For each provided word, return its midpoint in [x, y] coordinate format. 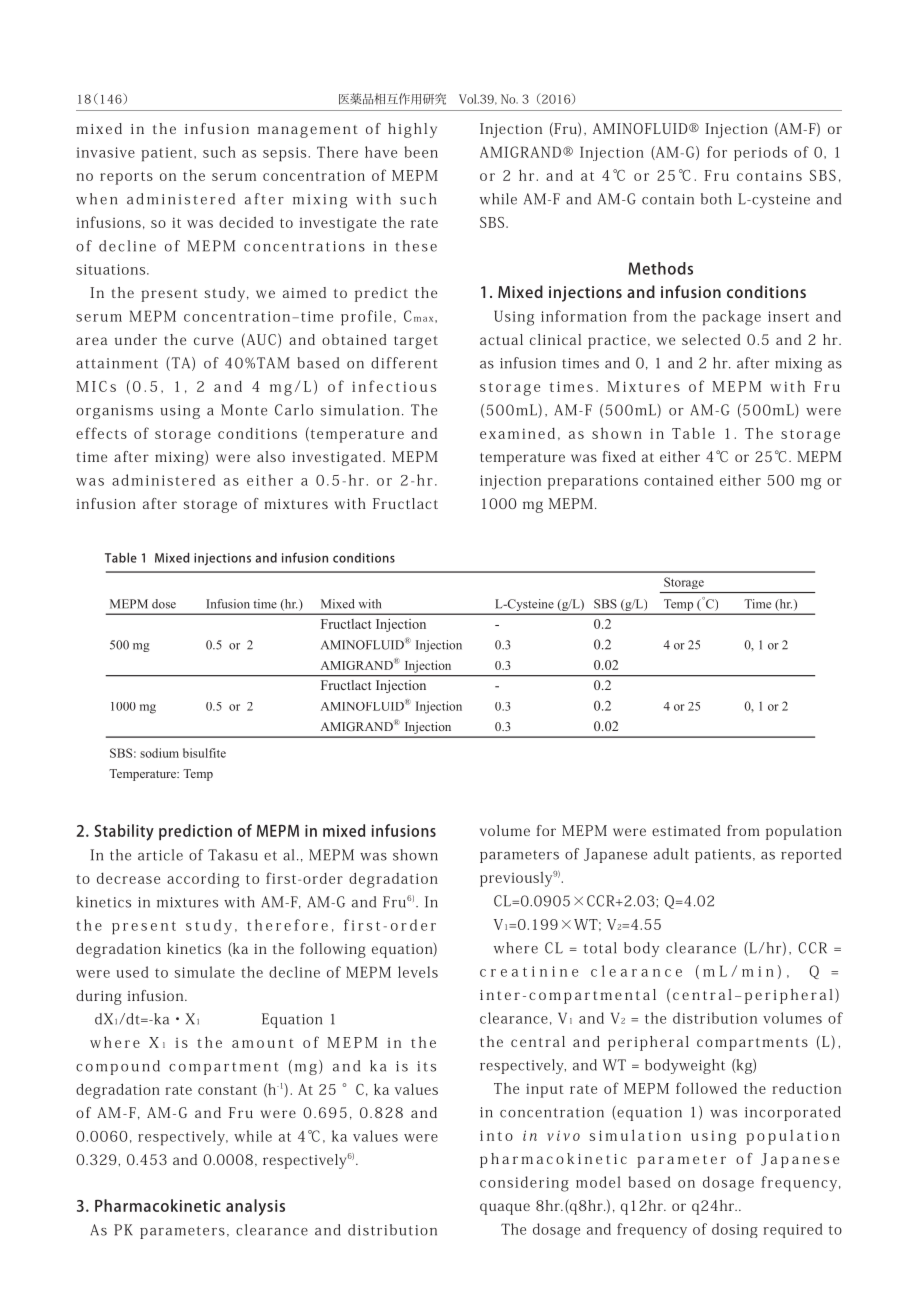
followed [706, 1088]
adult [671, 854]
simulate [205, 972]
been [421, 152]
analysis [255, 1207]
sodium [159, 753]
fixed [619, 456]
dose [164, 604]
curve [213, 341]
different [404, 363]
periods [760, 153]
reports [126, 178]
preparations [593, 482]
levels [418, 972]
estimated [686, 830]
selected [711, 339]
